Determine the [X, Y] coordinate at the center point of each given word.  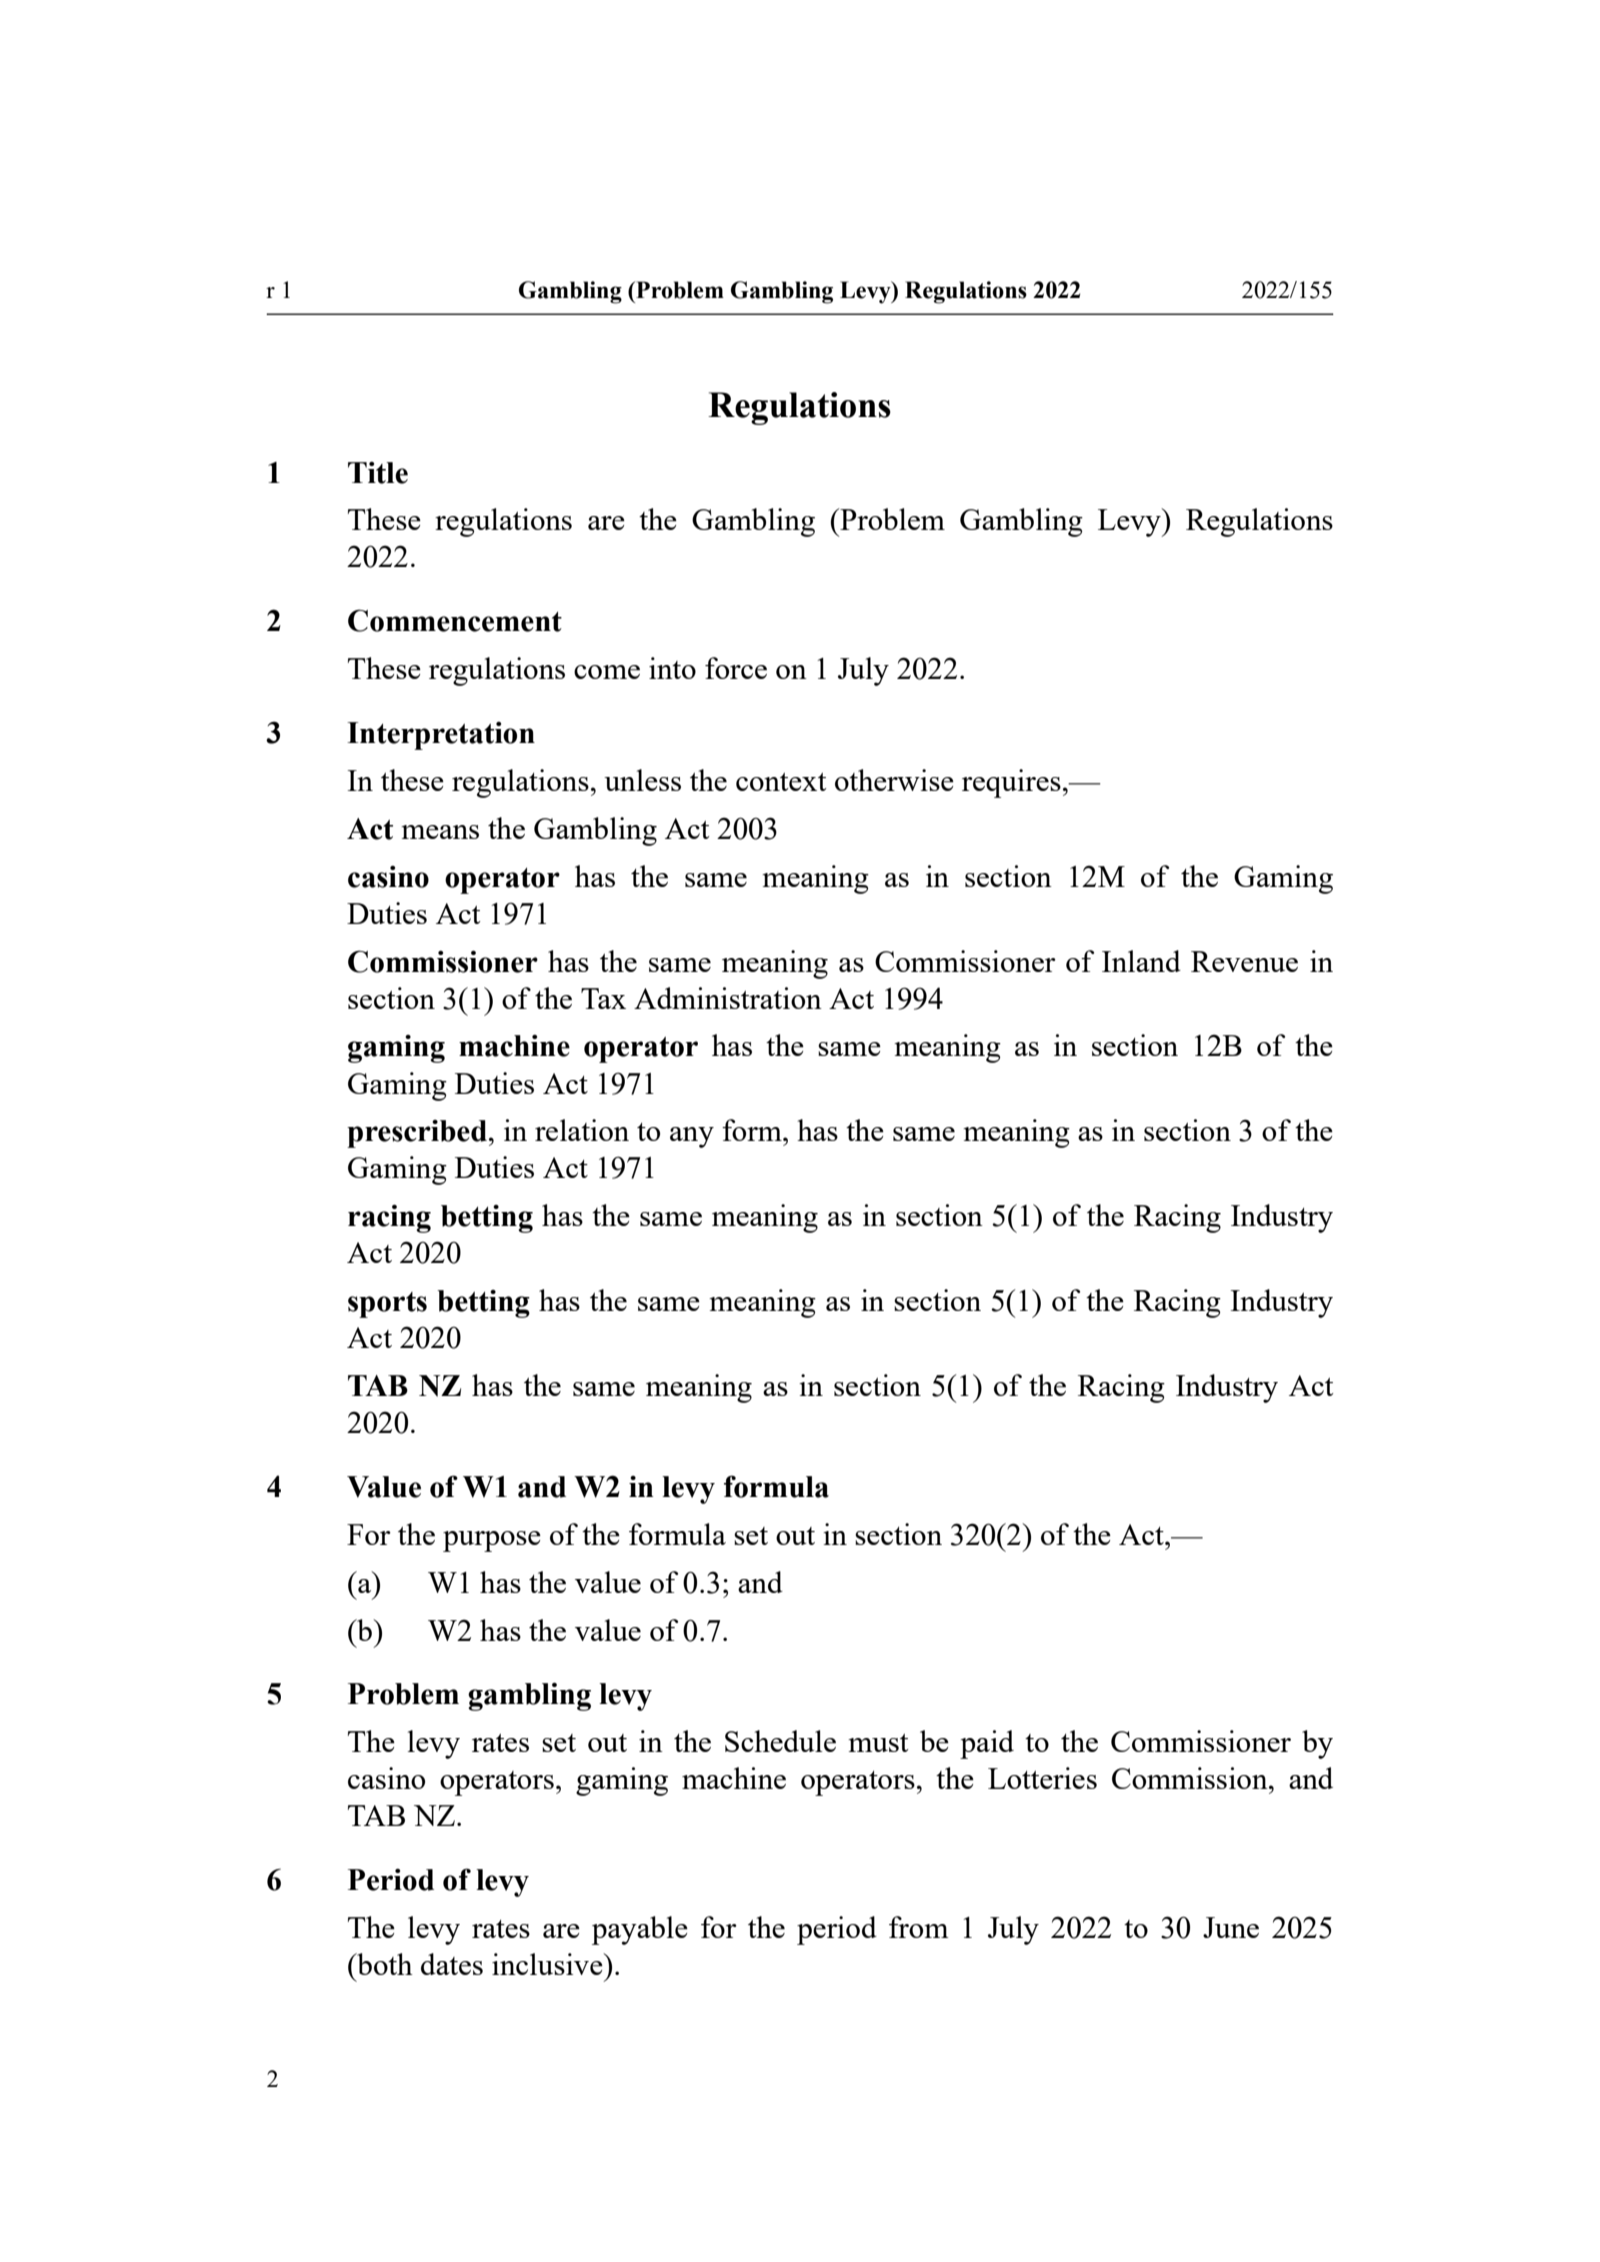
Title [378, 473]
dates [452, 1964]
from [919, 1927]
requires [1011, 783]
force [736, 668]
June [1231, 1927]
